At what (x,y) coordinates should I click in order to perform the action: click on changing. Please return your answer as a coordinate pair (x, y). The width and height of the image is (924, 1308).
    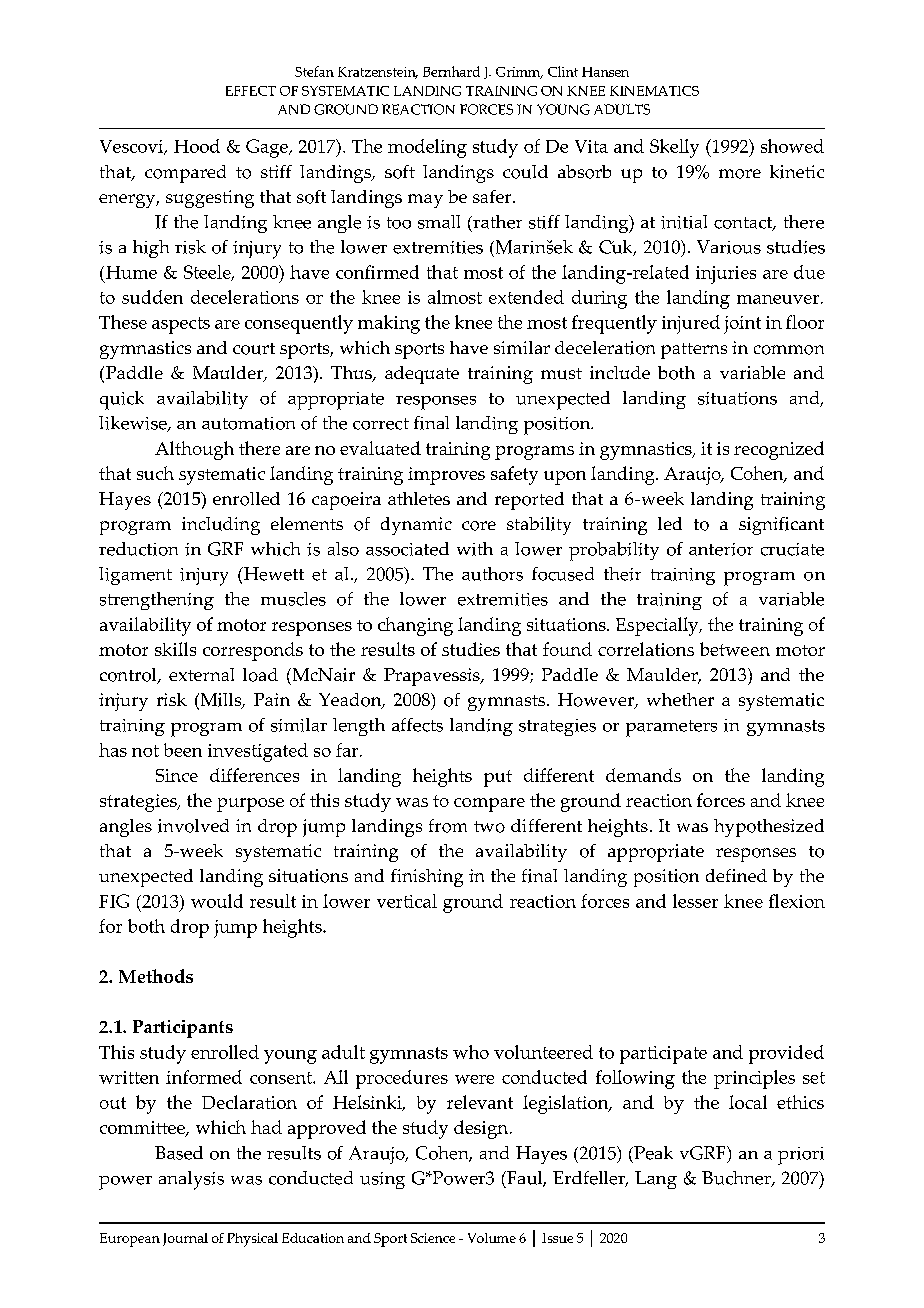
    Looking at the image, I should click on (415, 626).
